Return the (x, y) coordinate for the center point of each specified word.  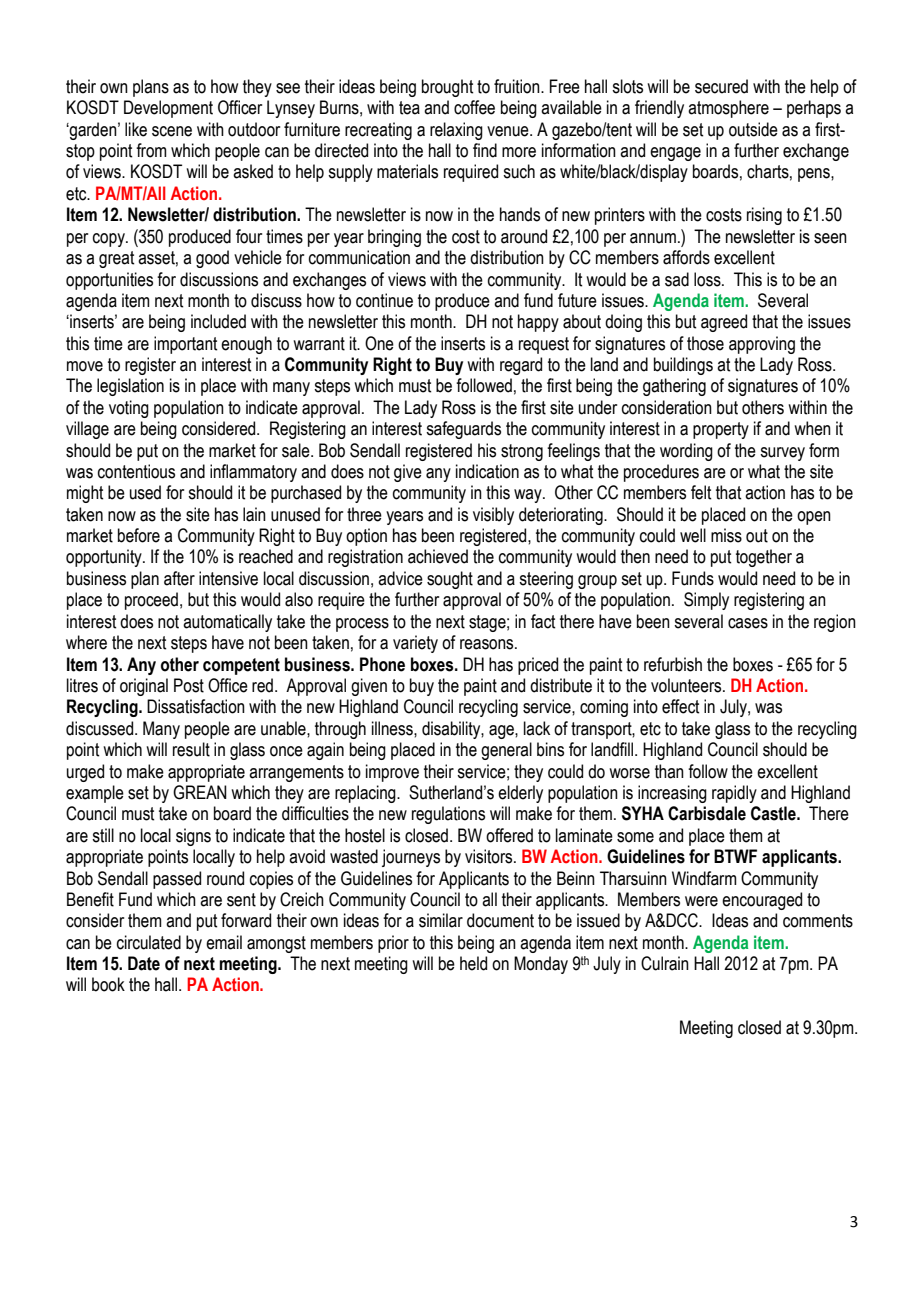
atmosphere (728, 109)
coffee (474, 107)
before (139, 535)
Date (144, 963)
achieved (438, 556)
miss (726, 535)
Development (168, 109)
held (473, 963)
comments (818, 921)
